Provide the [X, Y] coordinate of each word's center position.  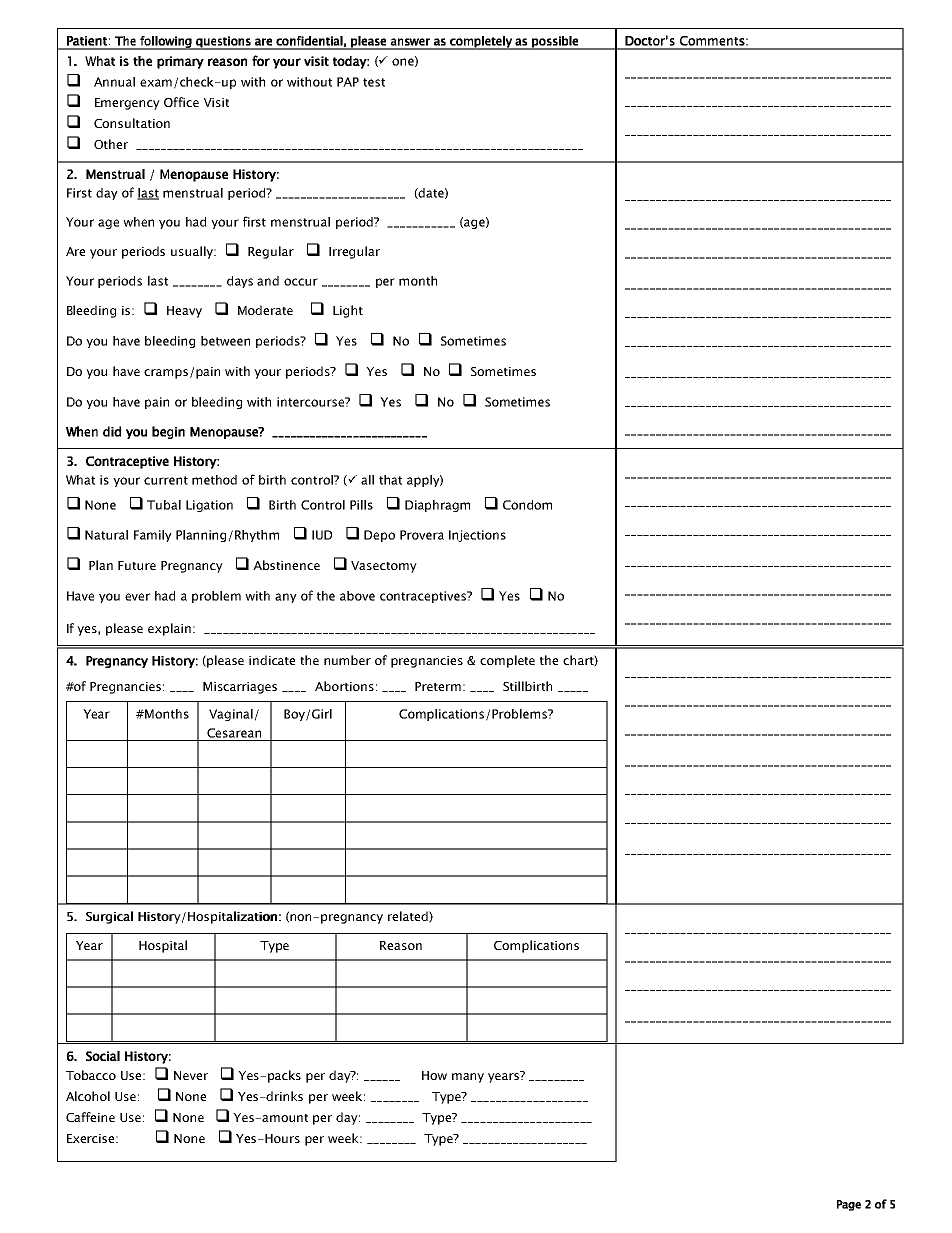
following [166, 43]
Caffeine [90, 1117]
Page [849, 1205]
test [374, 82]
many [468, 1078]
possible [555, 43]
